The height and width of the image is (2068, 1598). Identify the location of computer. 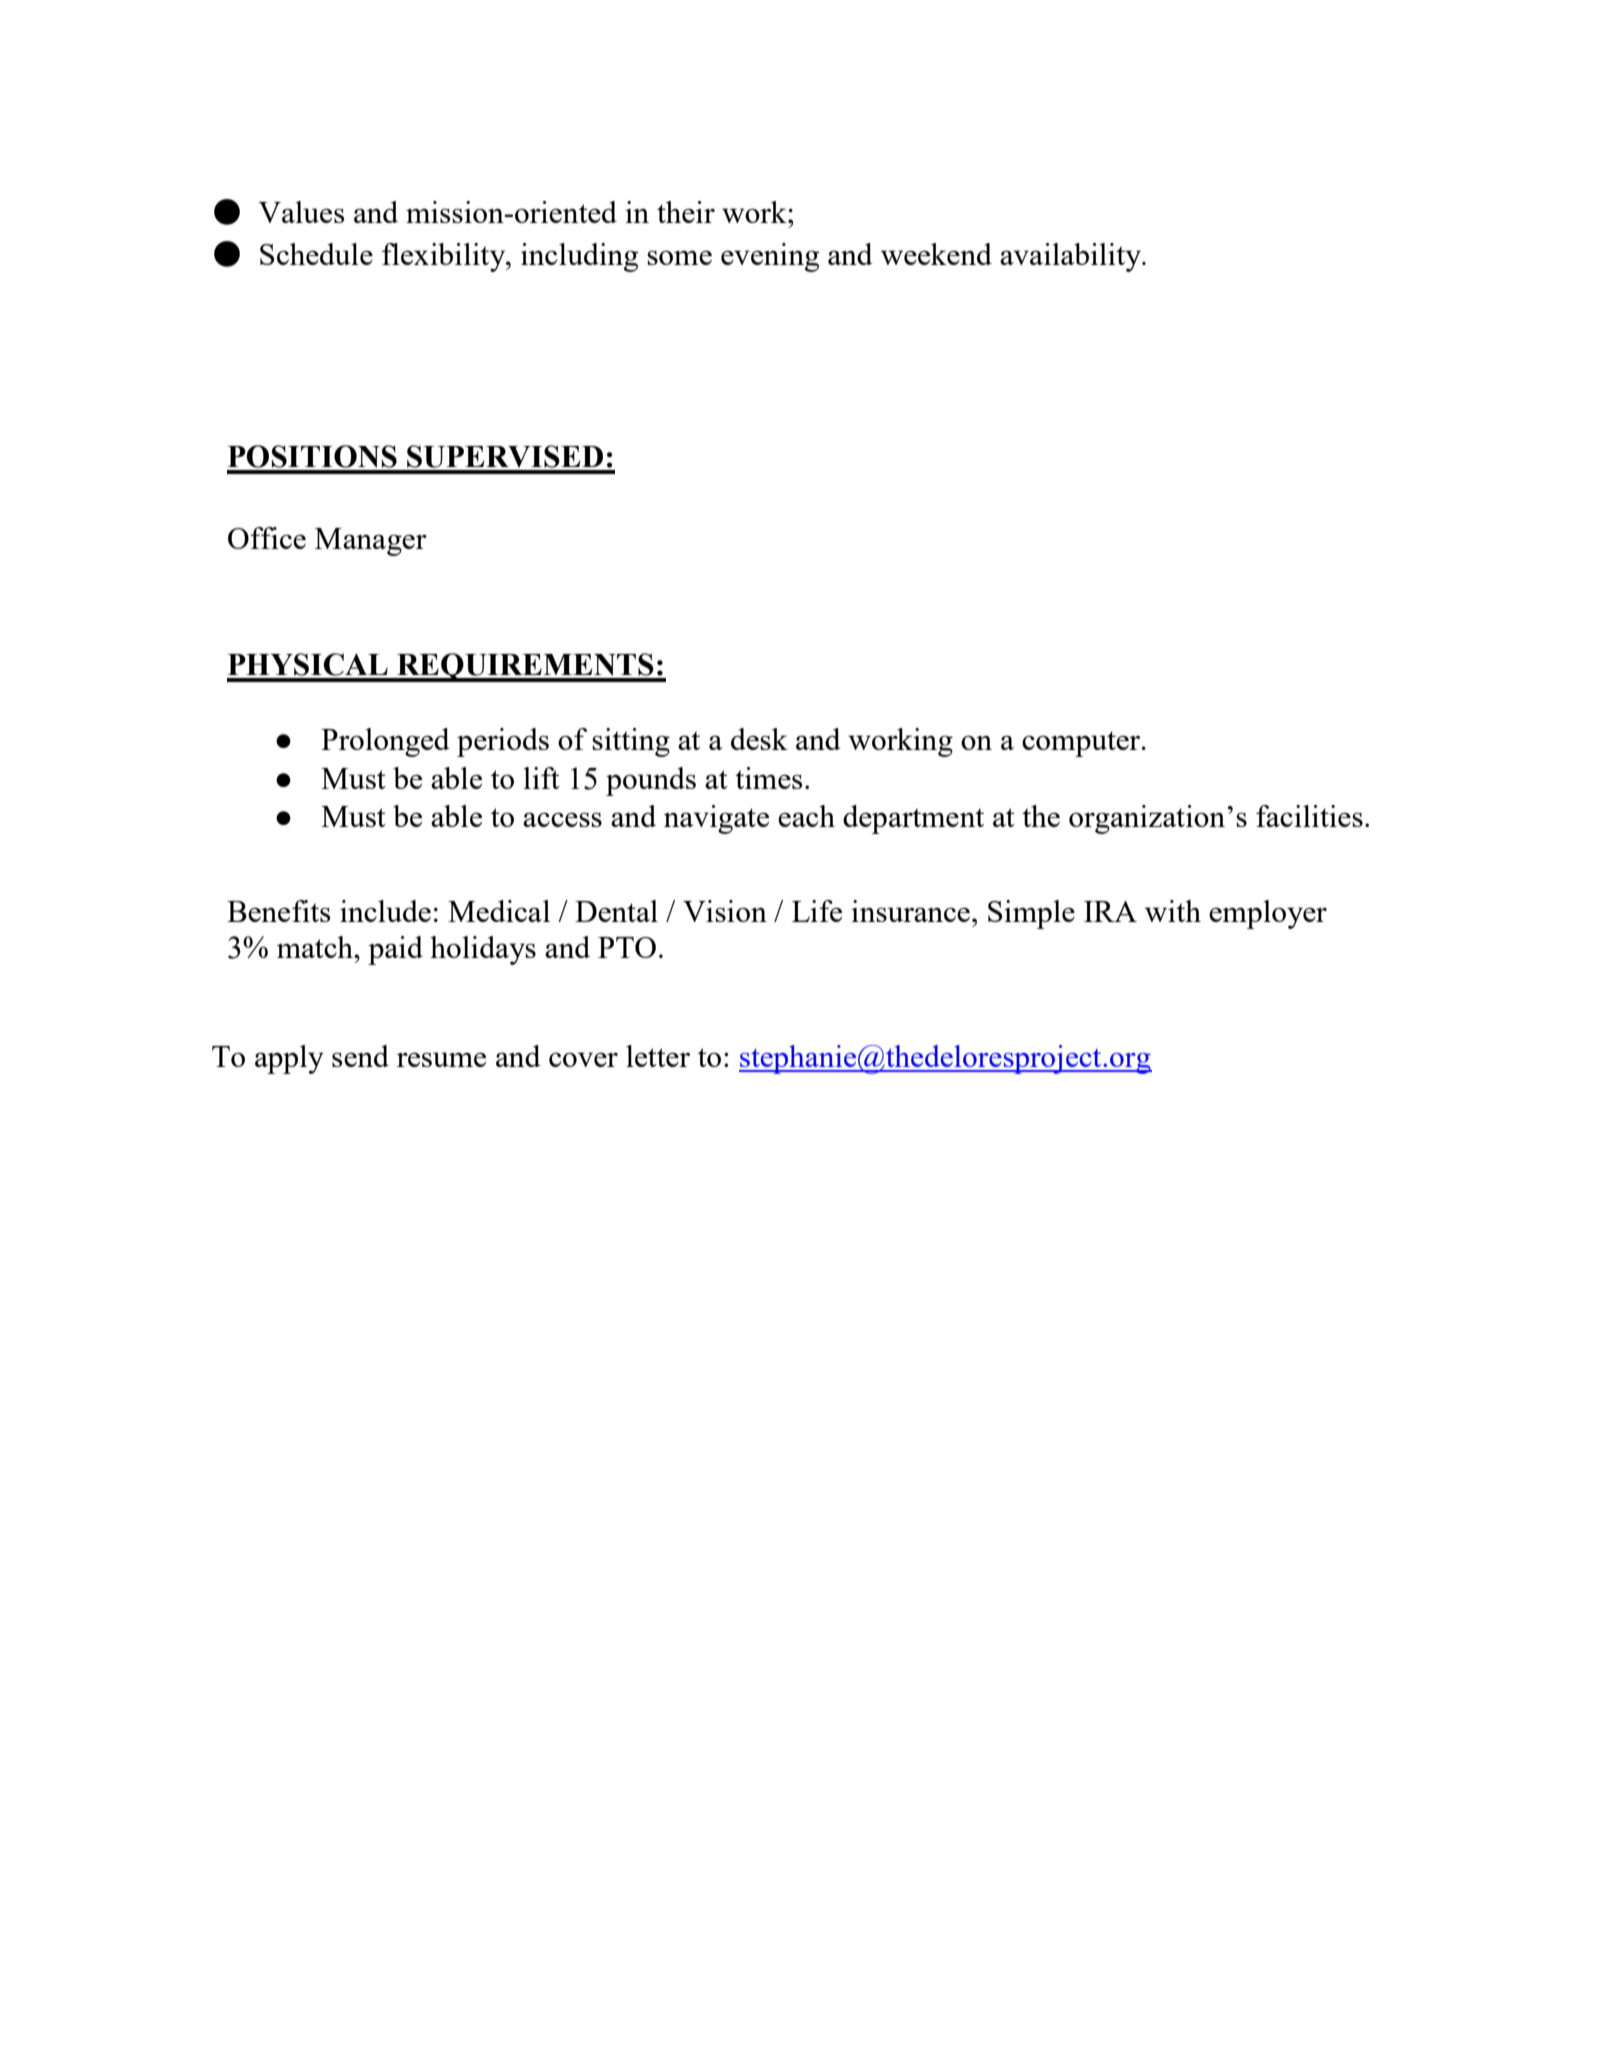
(1082, 744).
